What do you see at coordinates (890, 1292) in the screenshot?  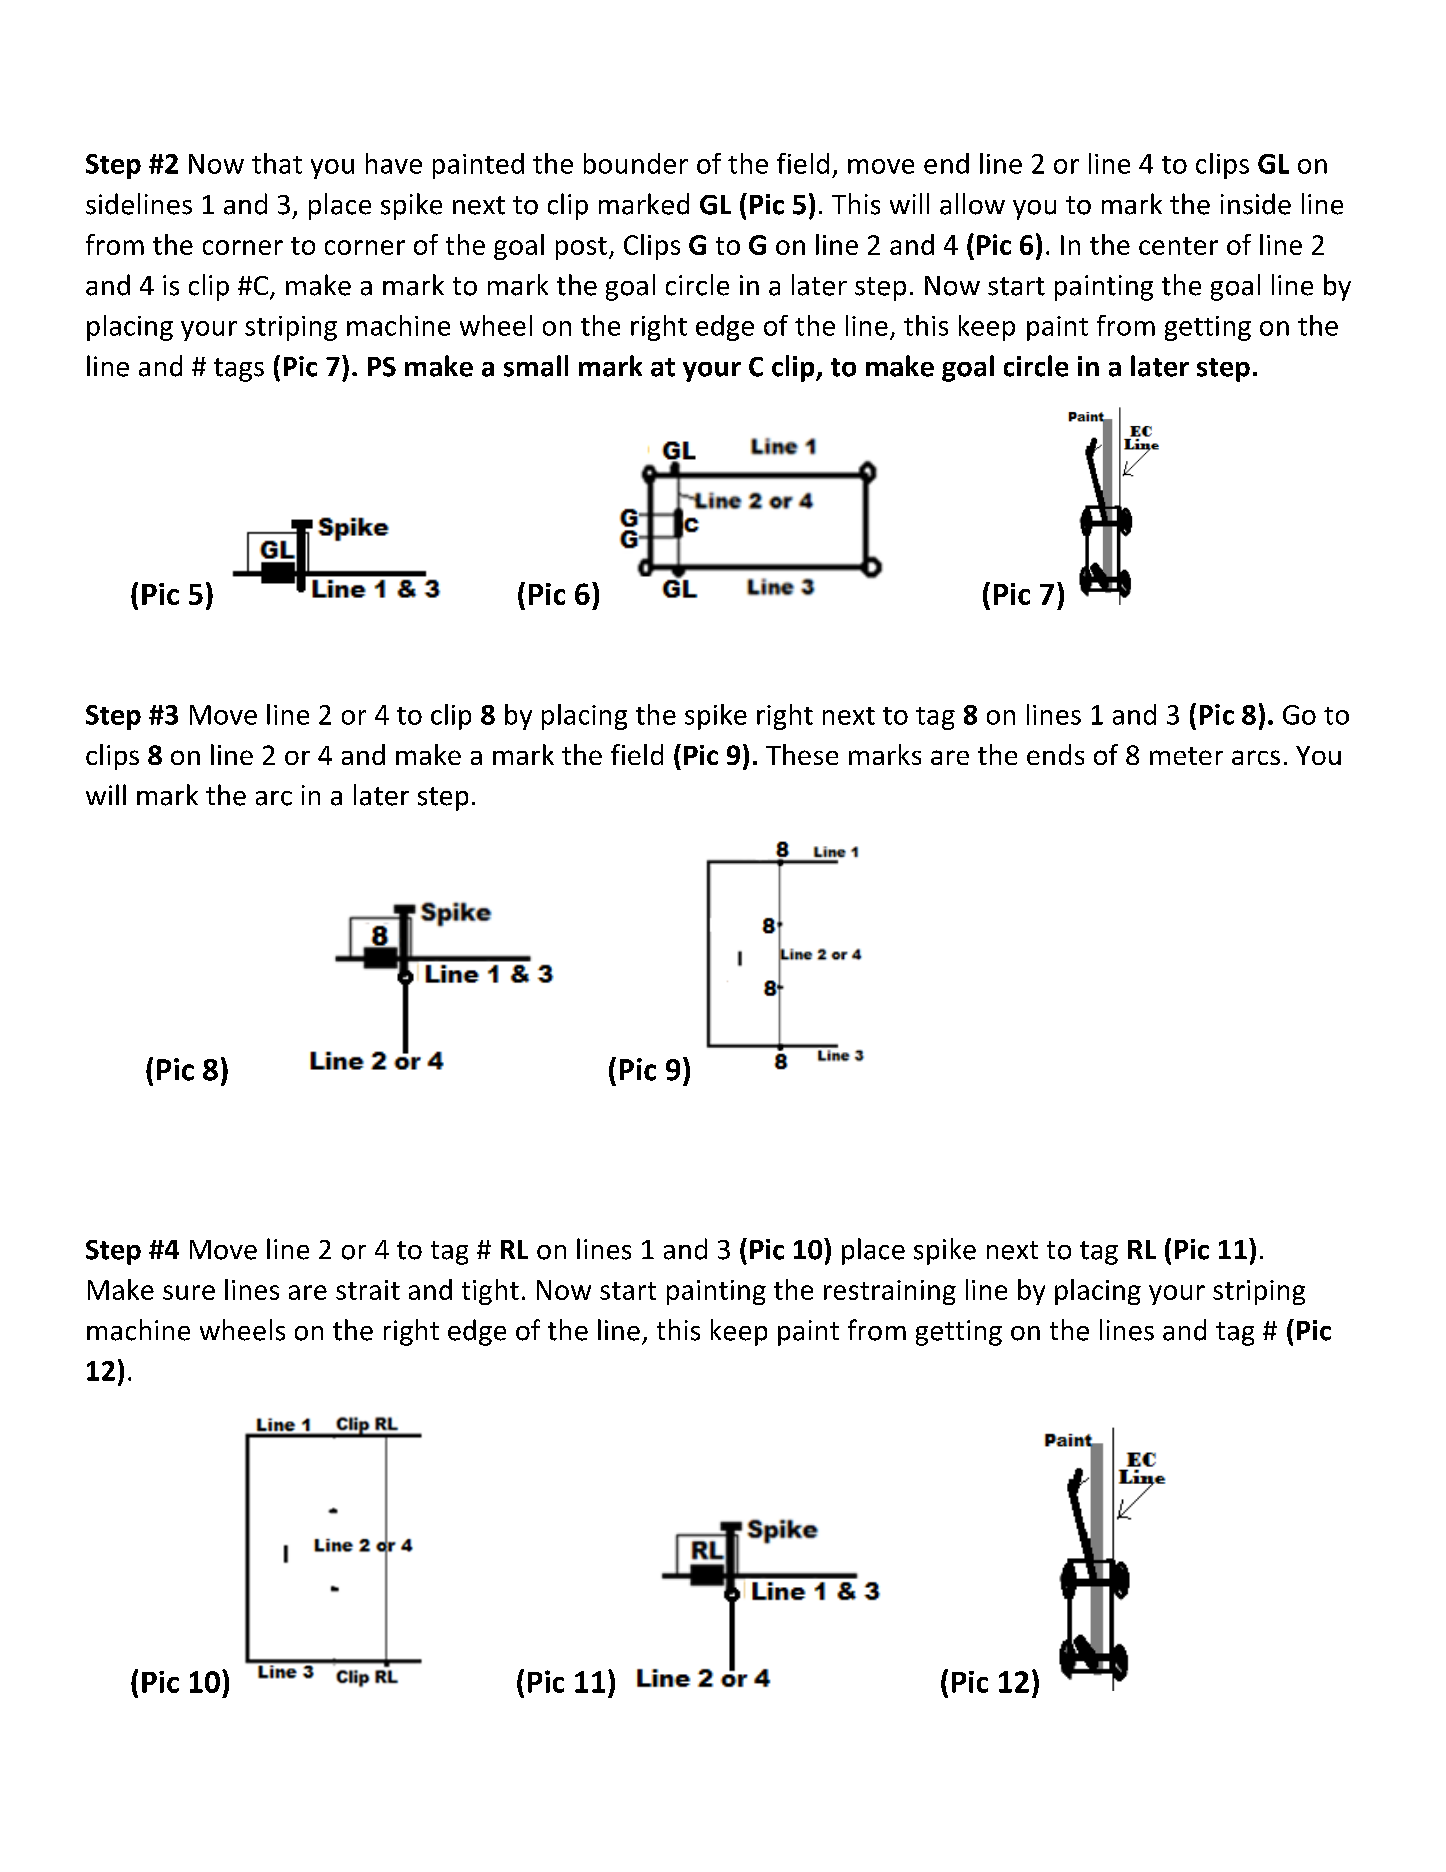 I see `restraining` at bounding box center [890, 1292].
